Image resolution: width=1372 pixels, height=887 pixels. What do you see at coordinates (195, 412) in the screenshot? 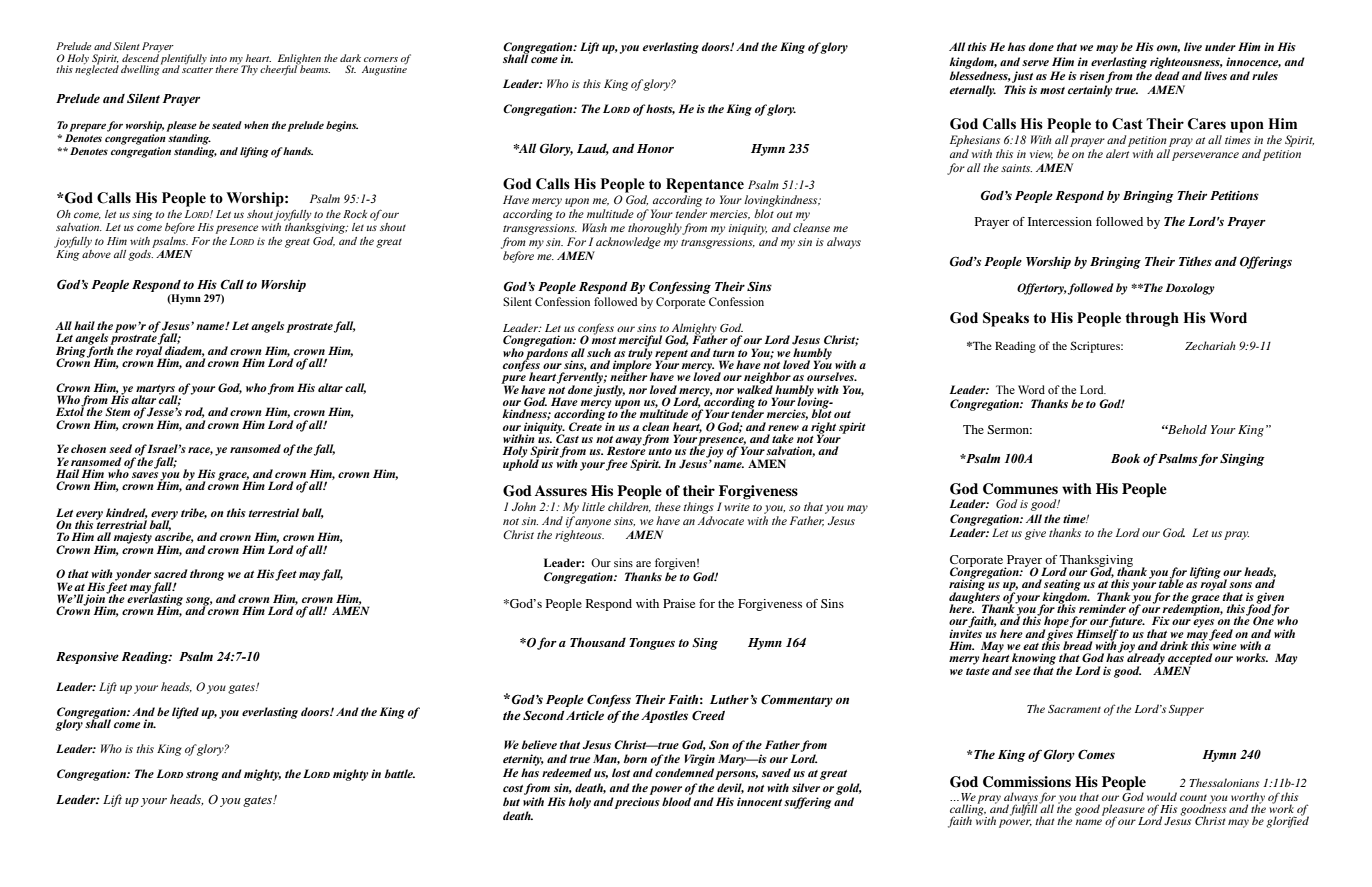
I see `rod` at bounding box center [195, 412].
